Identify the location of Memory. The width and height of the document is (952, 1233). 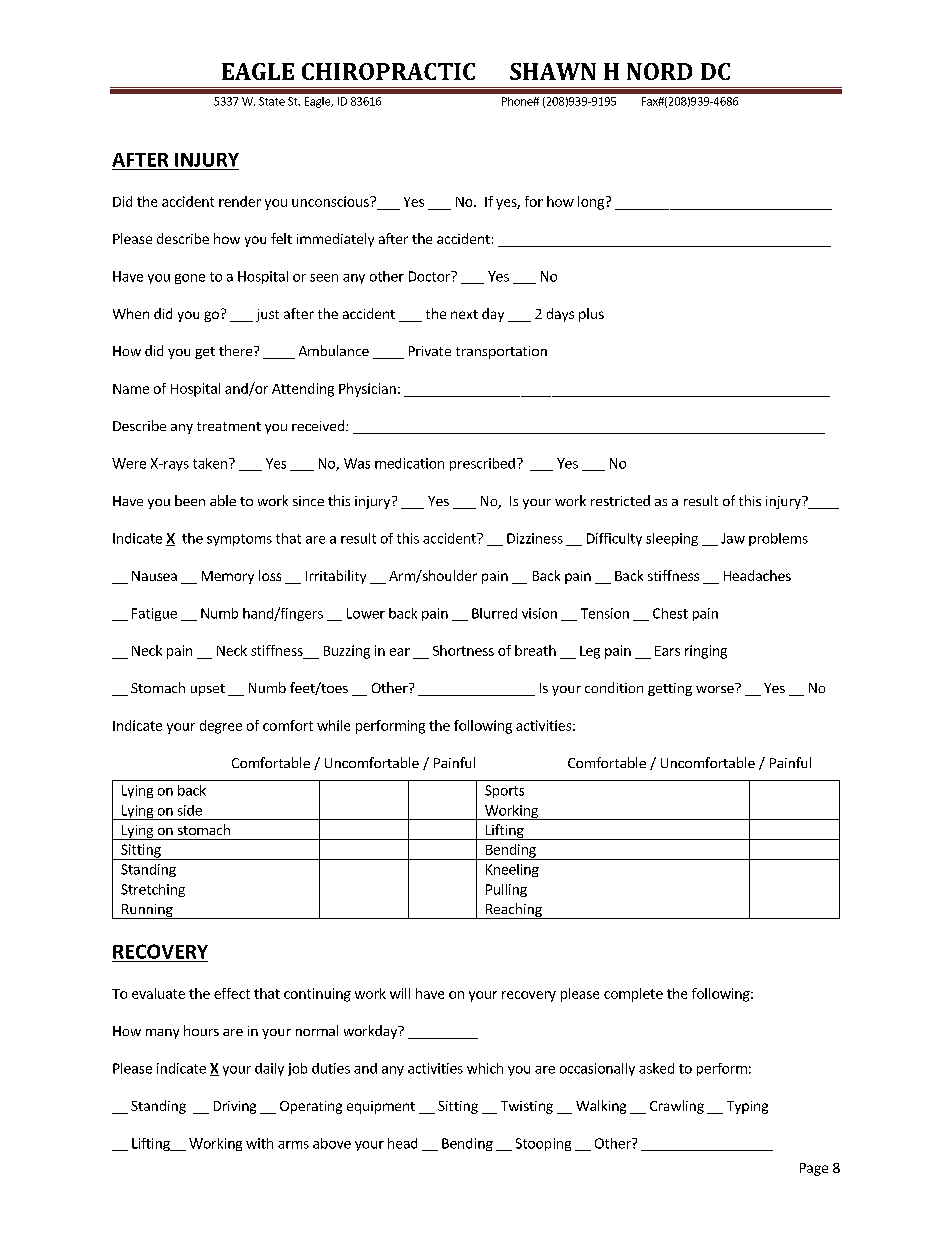
(228, 577).
